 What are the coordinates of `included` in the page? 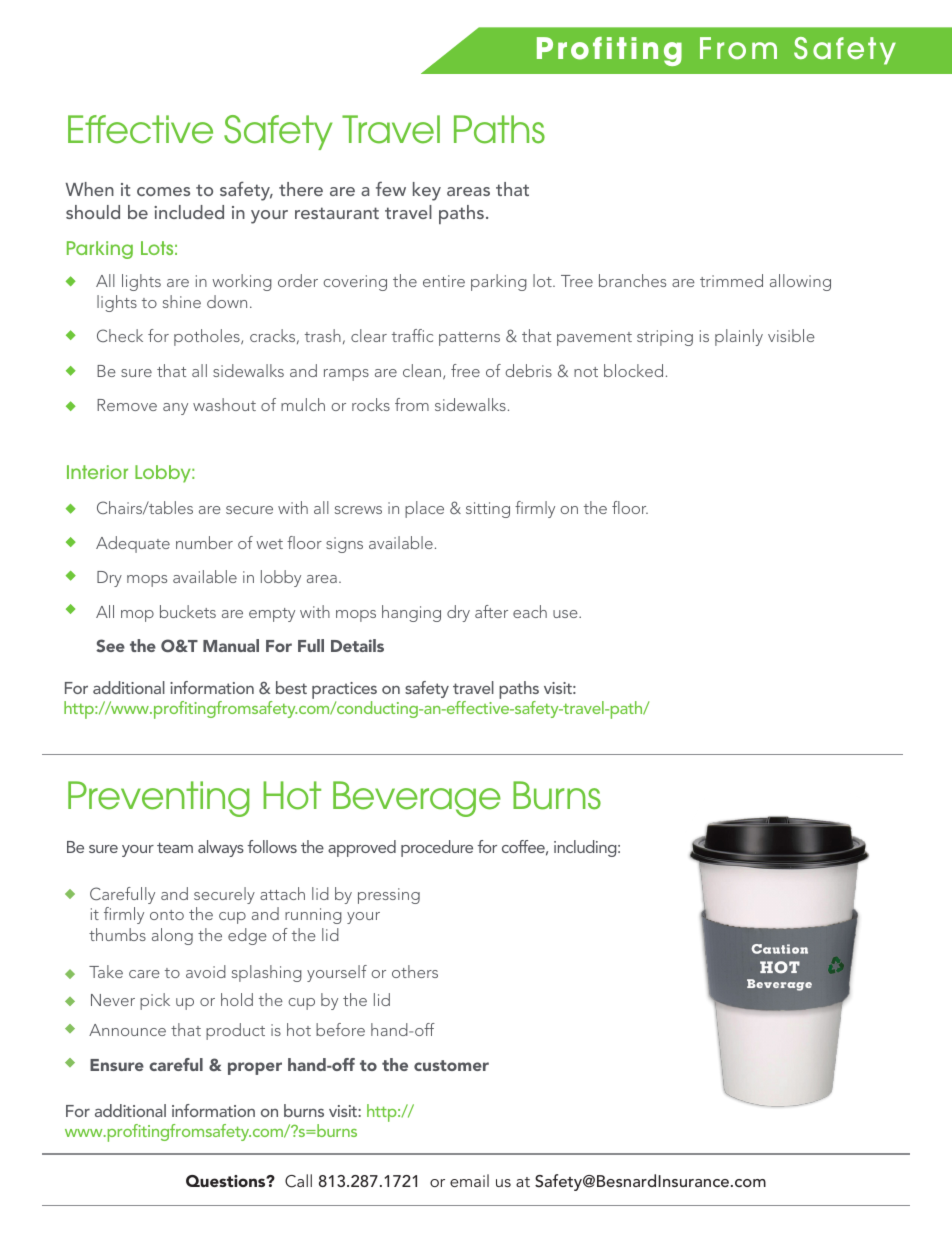 It's located at (189, 212).
